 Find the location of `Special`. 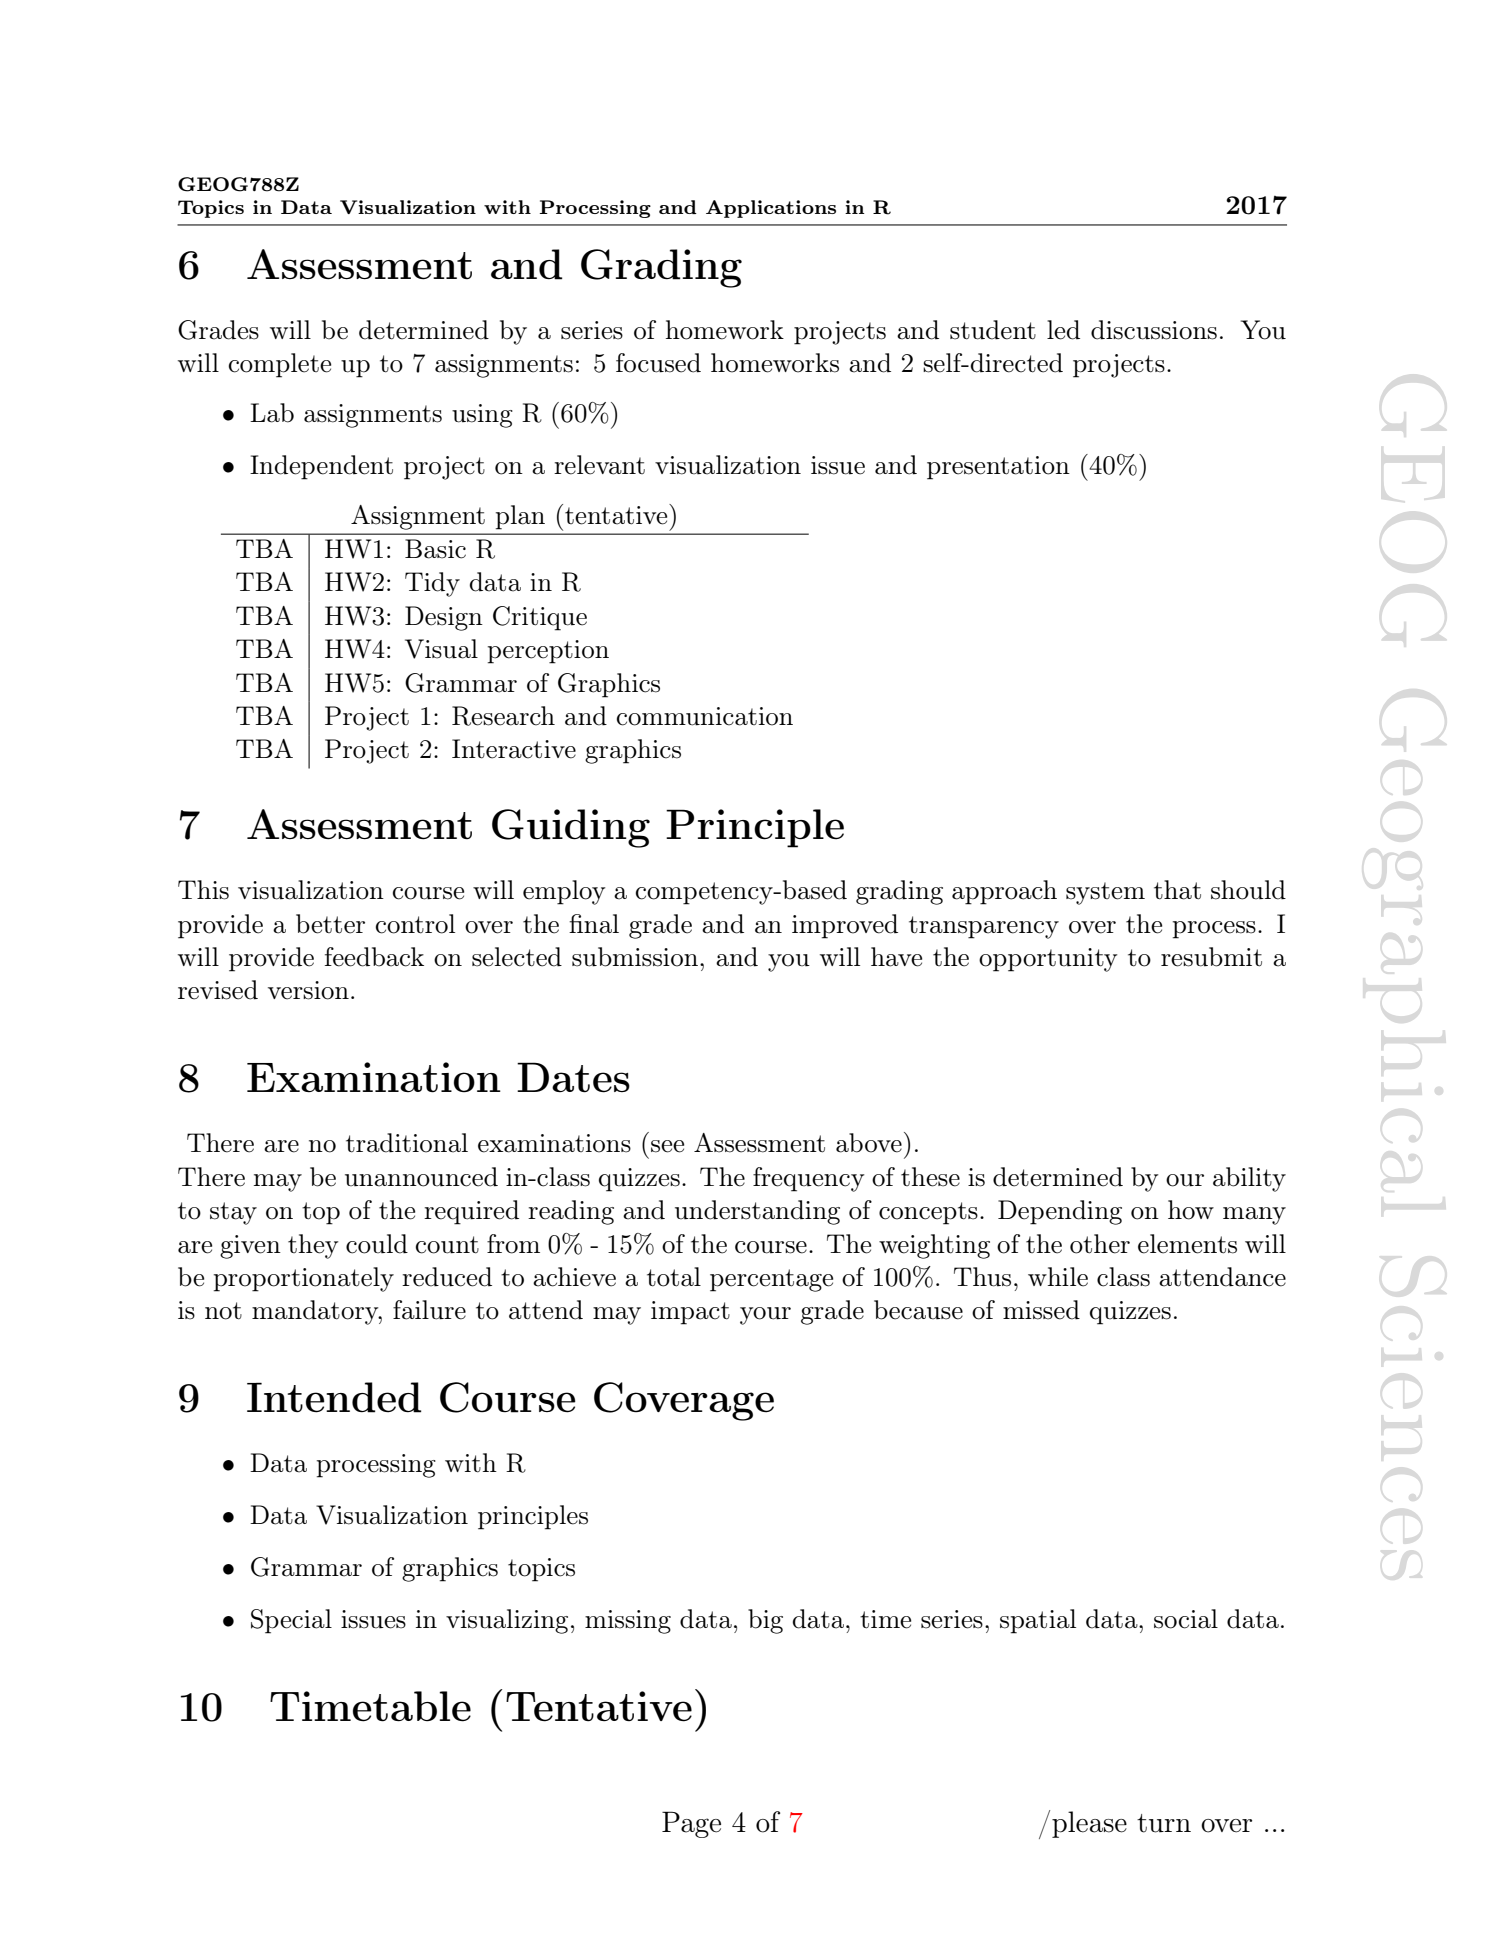

Special is located at coordinates (291, 1621).
